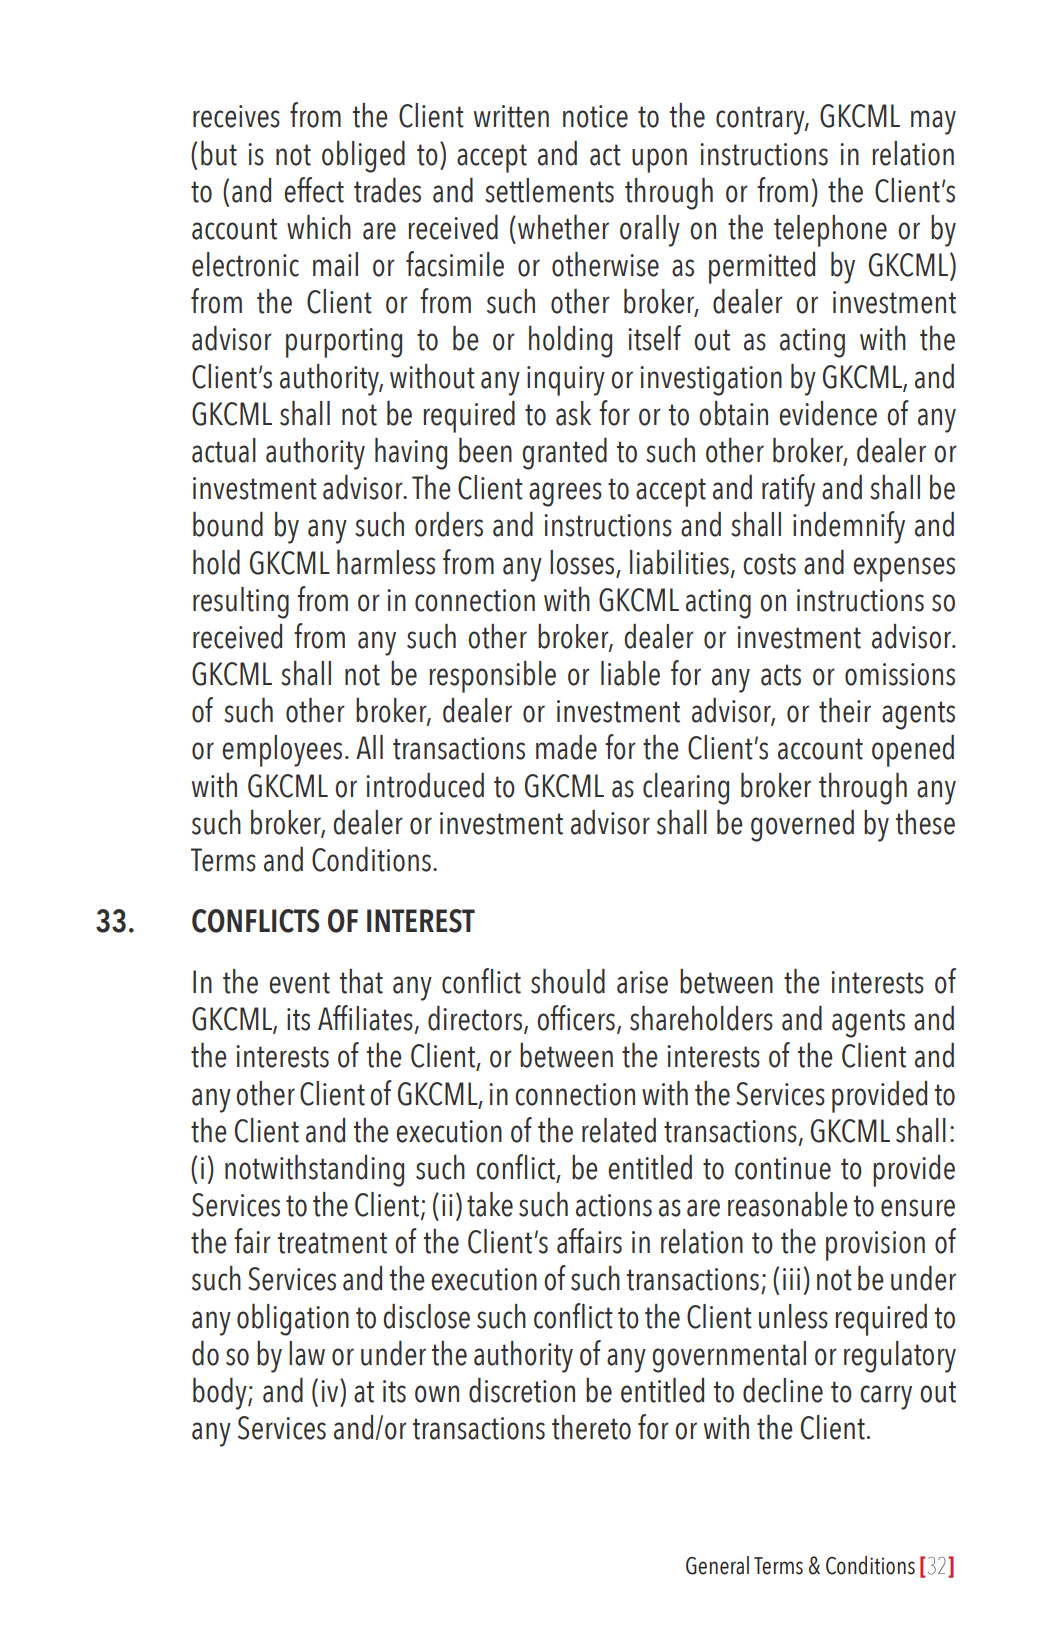 The width and height of the image is (1052, 1625). Describe the element at coordinates (849, 527) in the image. I see `indemnify` at that location.
